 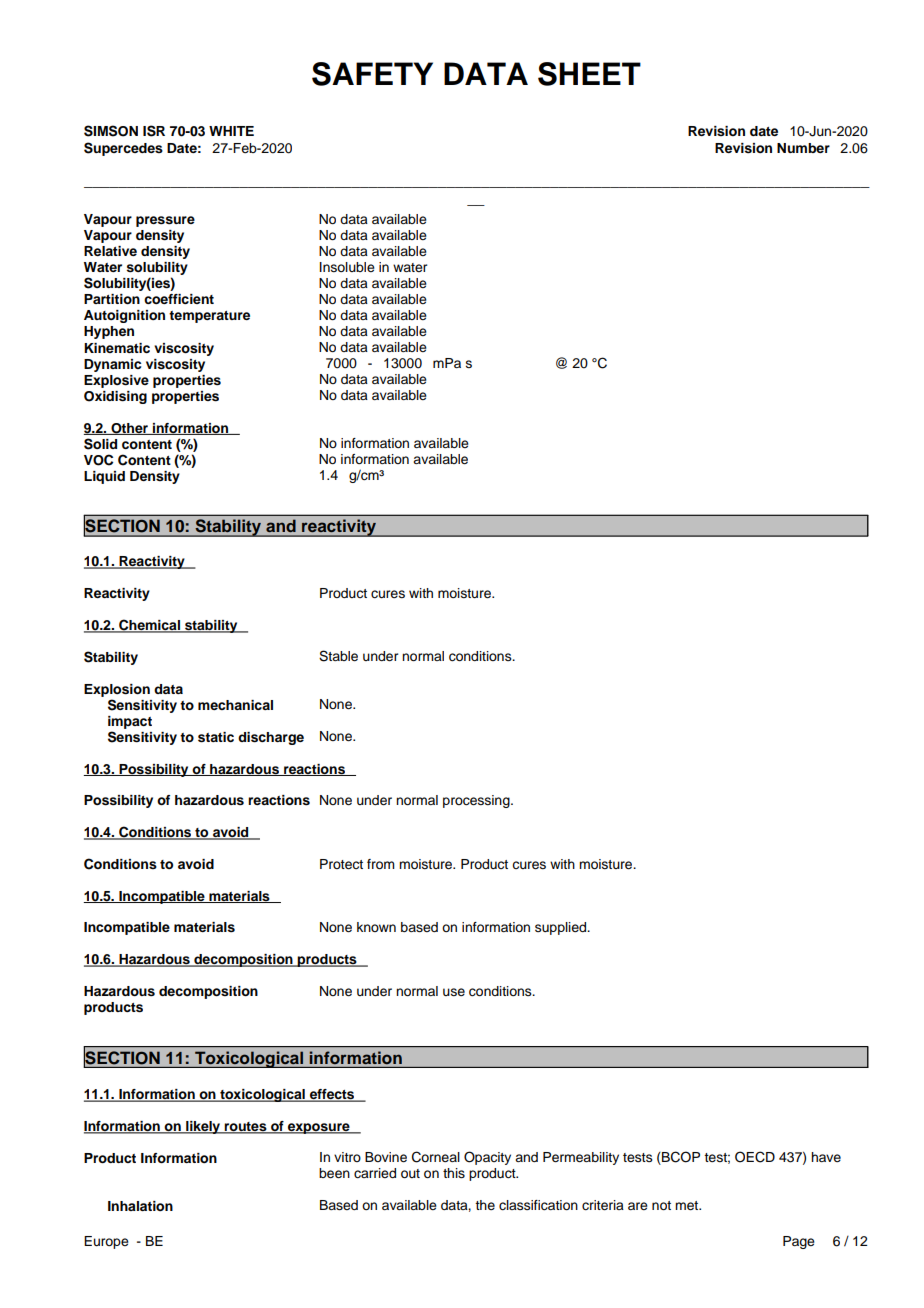 What do you see at coordinates (149, 626) in the page?
I see `Chemical` at bounding box center [149, 626].
